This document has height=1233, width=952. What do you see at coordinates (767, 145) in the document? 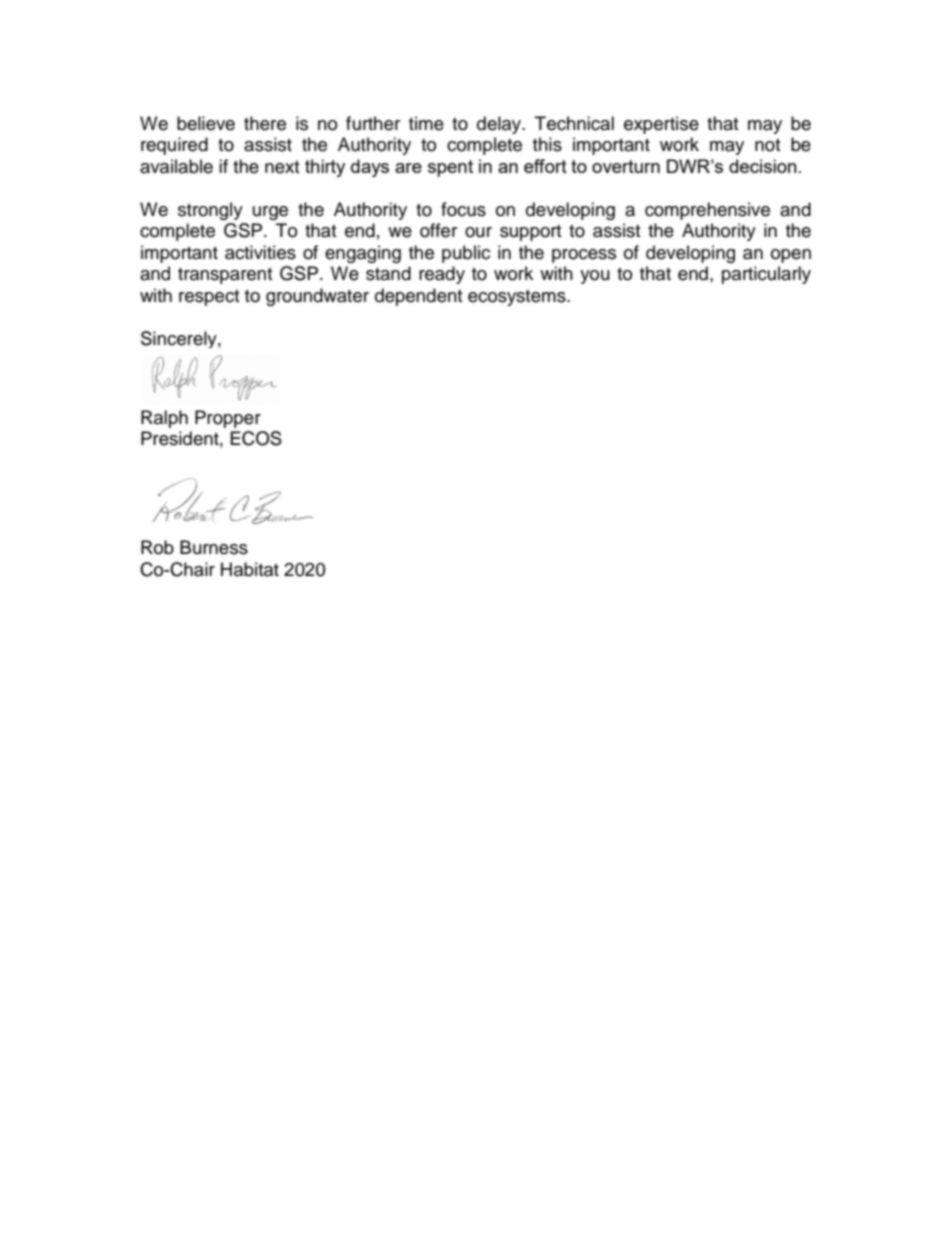
I see `not` at bounding box center [767, 145].
